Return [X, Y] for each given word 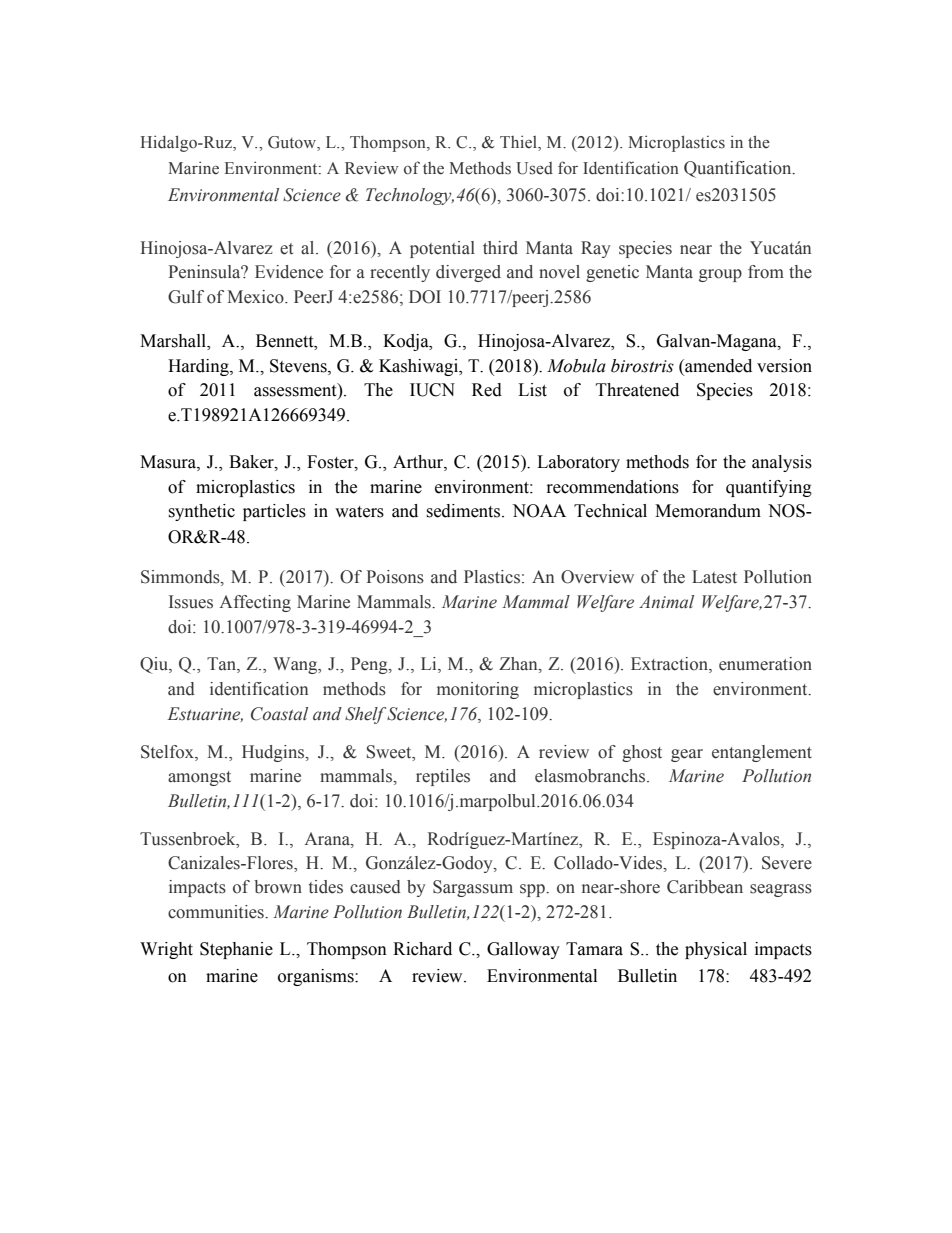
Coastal [279, 714]
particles [274, 512]
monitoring [478, 690]
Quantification [739, 169]
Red [487, 390]
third [500, 248]
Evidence [289, 272]
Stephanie [236, 950]
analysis [782, 463]
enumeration [765, 664]
